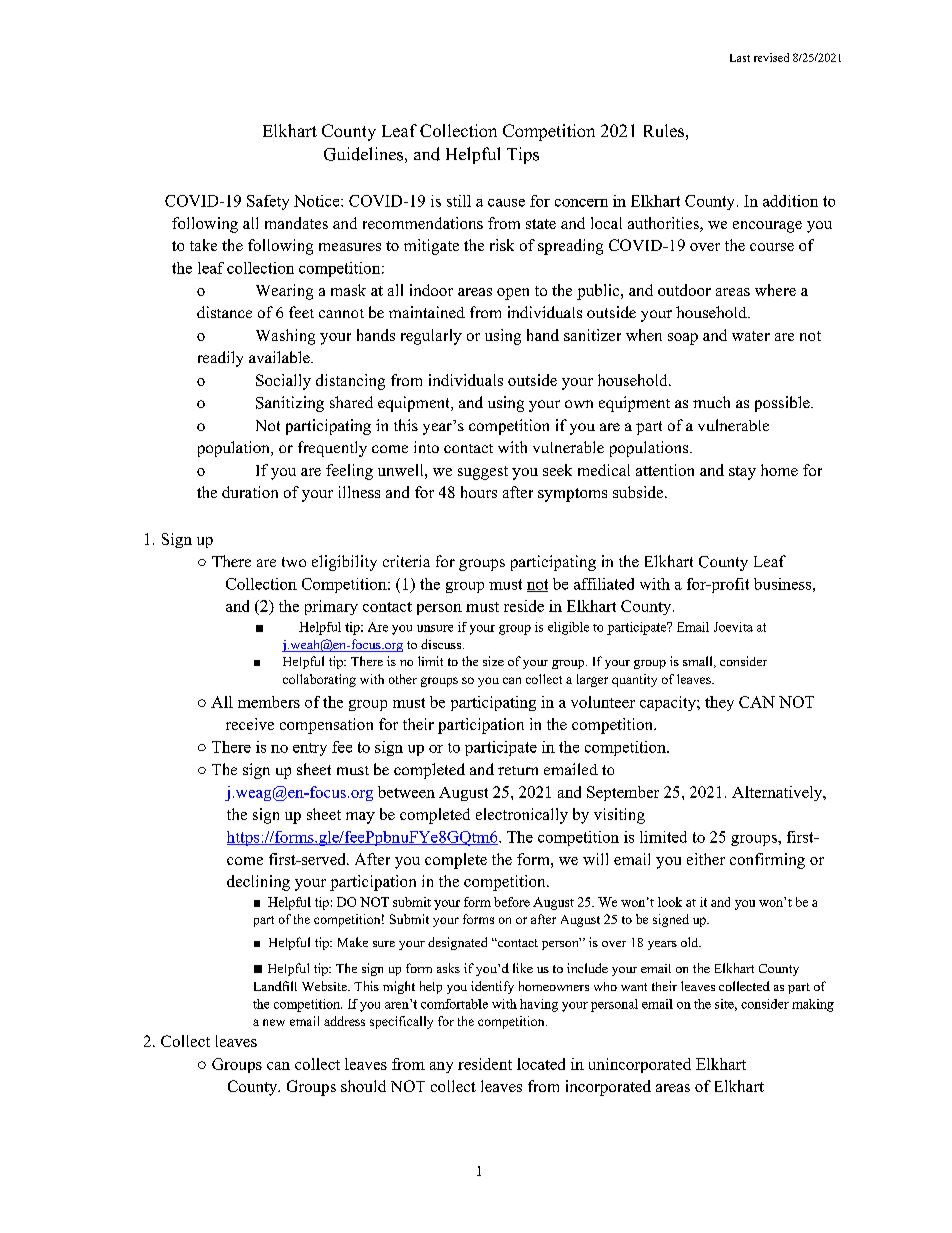 This screenshot has width=952, height=1233. Describe the element at coordinates (513, 294) in the screenshot. I see `open` at that location.
